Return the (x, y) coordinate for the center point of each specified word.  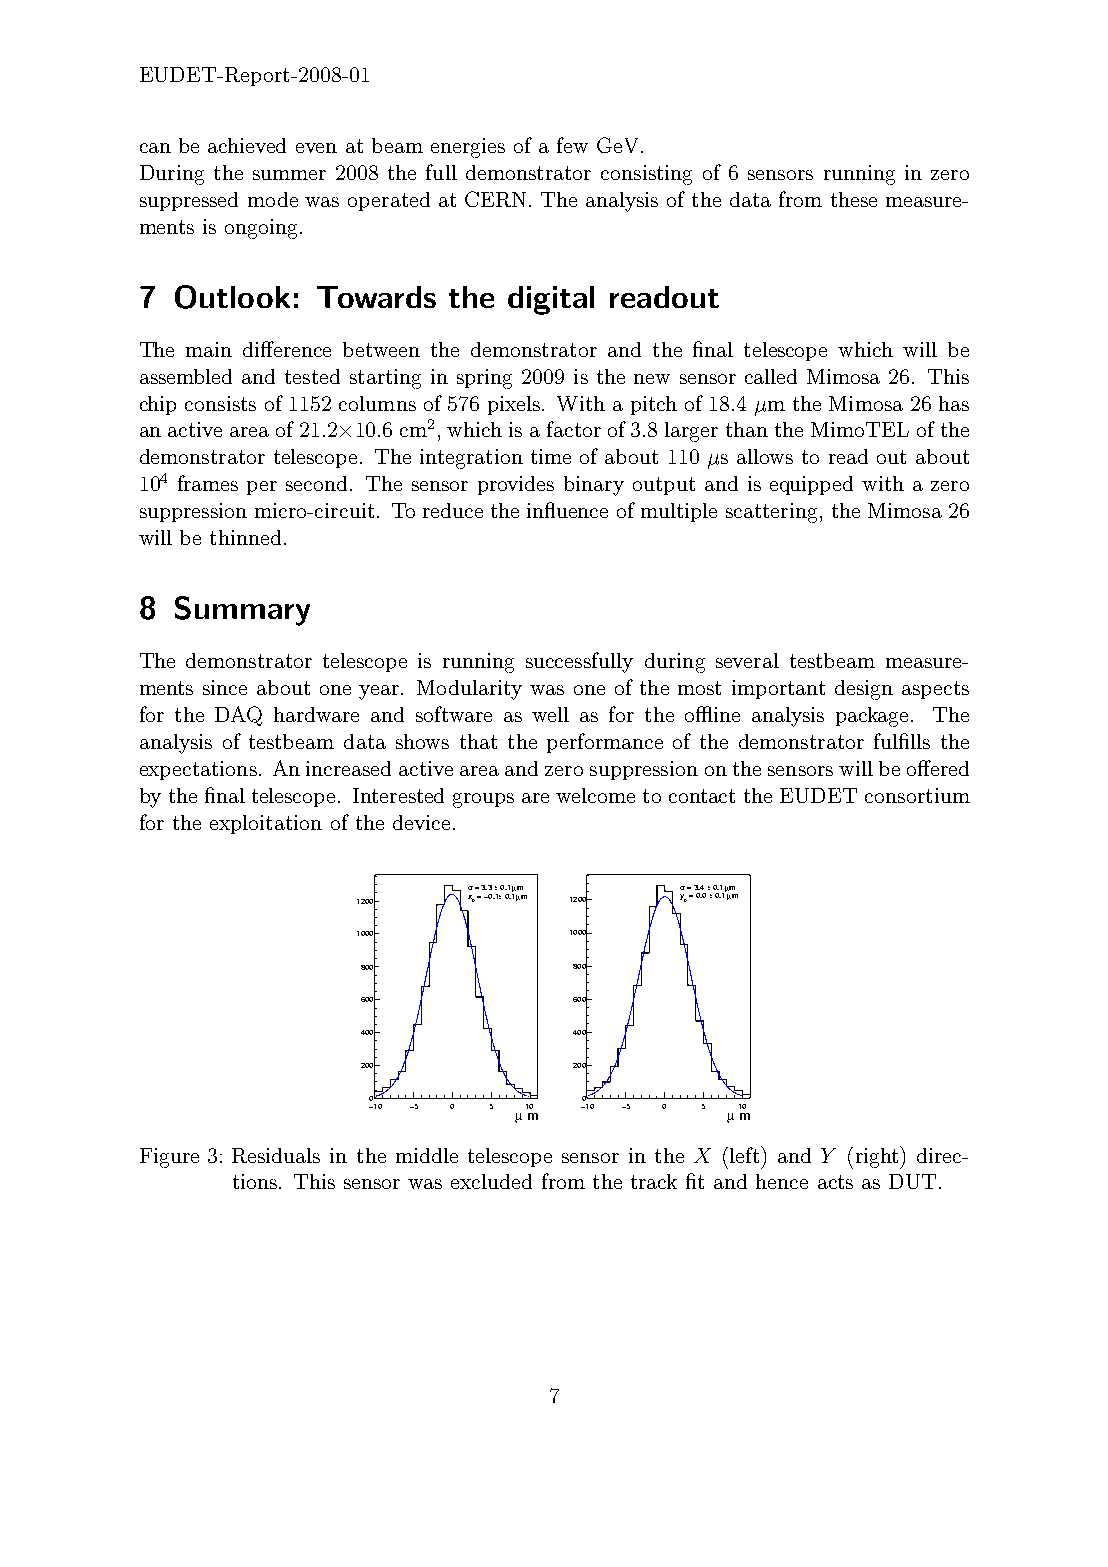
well (550, 714)
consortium (917, 795)
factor (574, 429)
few (572, 145)
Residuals (276, 1155)
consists (220, 403)
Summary (242, 611)
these (854, 199)
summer (289, 175)
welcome (595, 795)
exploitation (266, 824)
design (864, 690)
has (954, 403)
